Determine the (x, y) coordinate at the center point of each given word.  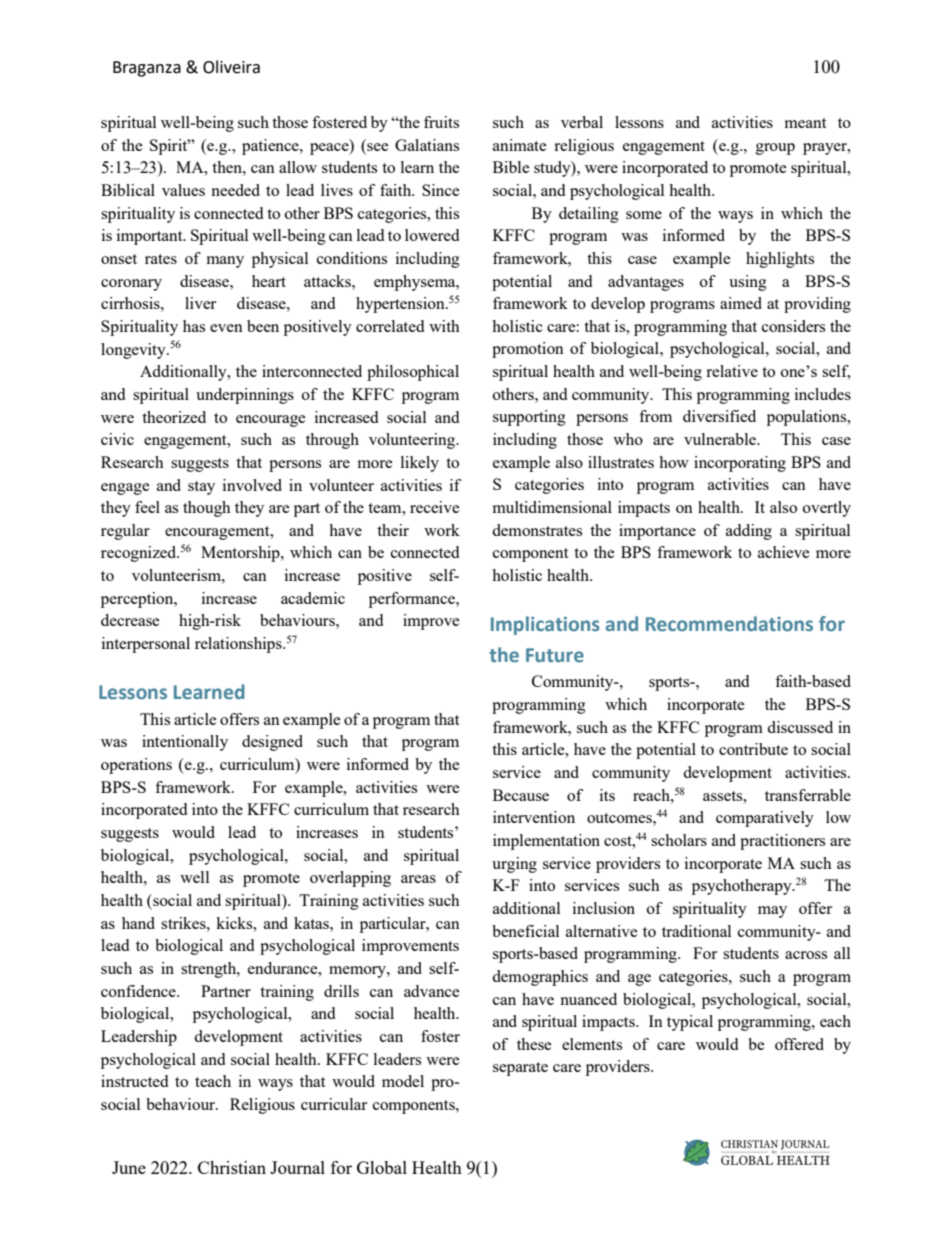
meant (805, 123)
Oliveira (231, 67)
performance (413, 600)
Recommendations (729, 624)
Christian (232, 1167)
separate (520, 1069)
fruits (441, 122)
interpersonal (146, 645)
